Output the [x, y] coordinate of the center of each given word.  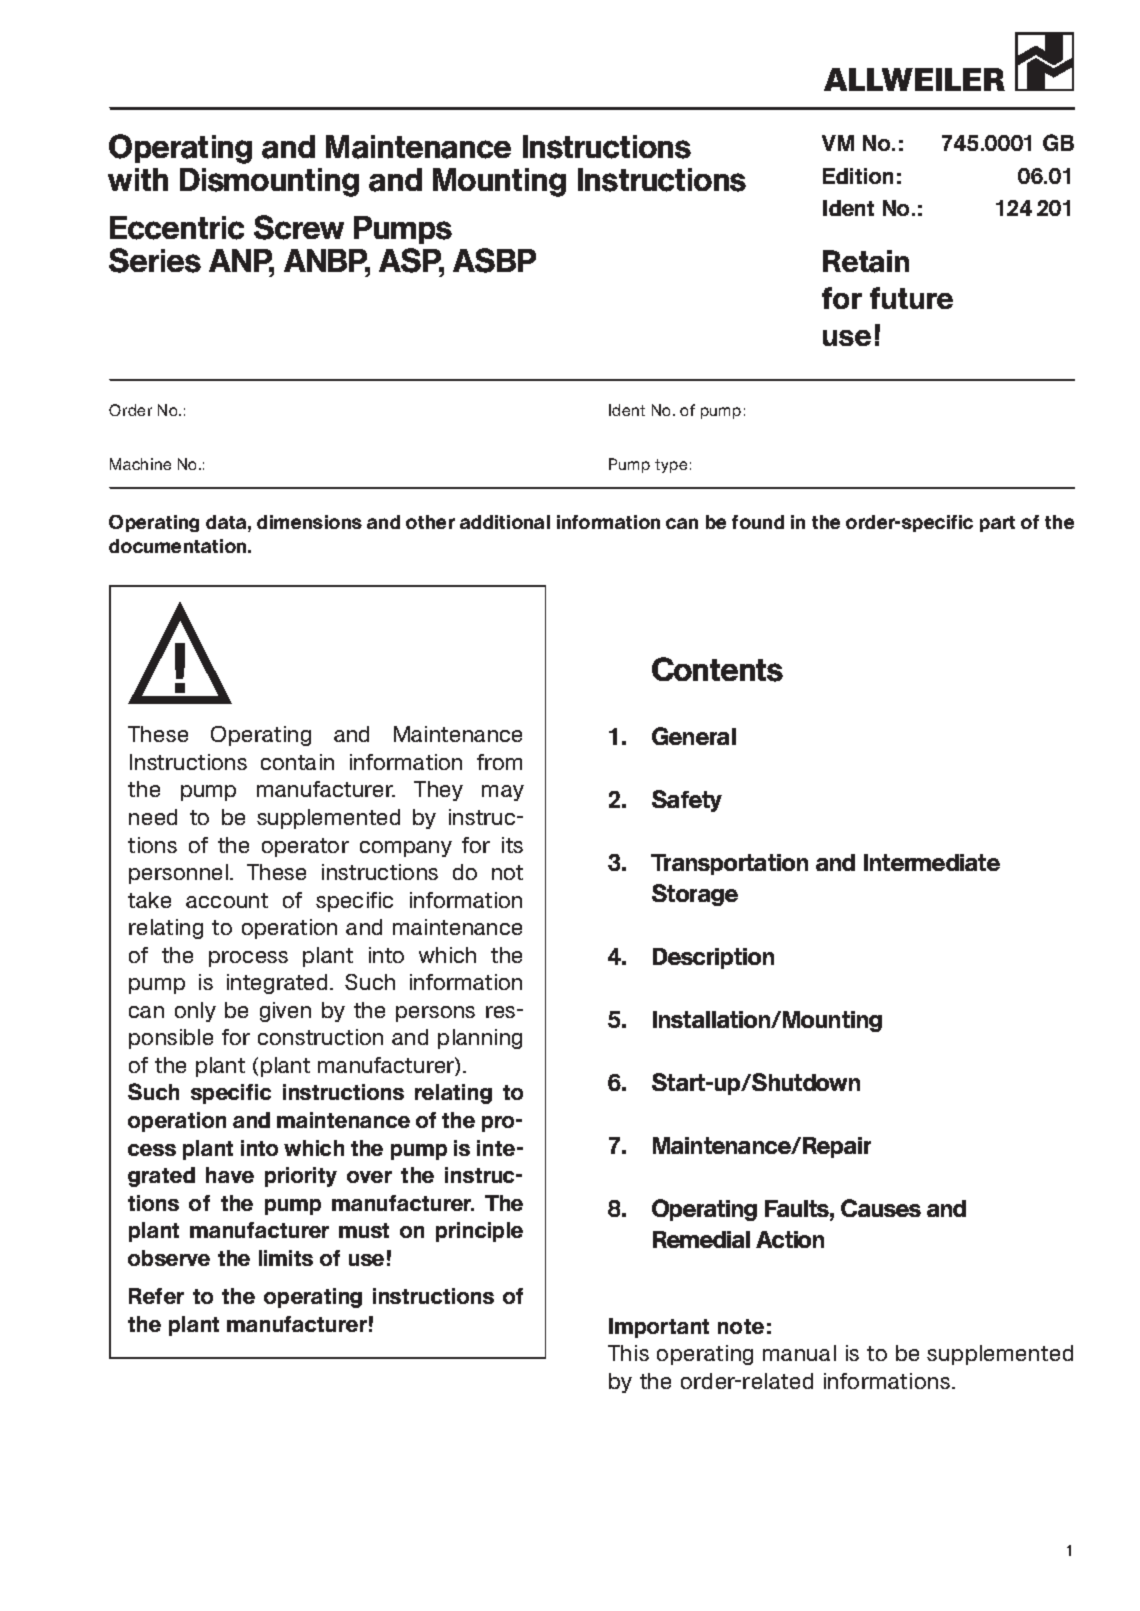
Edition [858, 176]
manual [799, 1353]
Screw [299, 227]
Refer [156, 1296]
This [628, 1353]
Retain [866, 261]
